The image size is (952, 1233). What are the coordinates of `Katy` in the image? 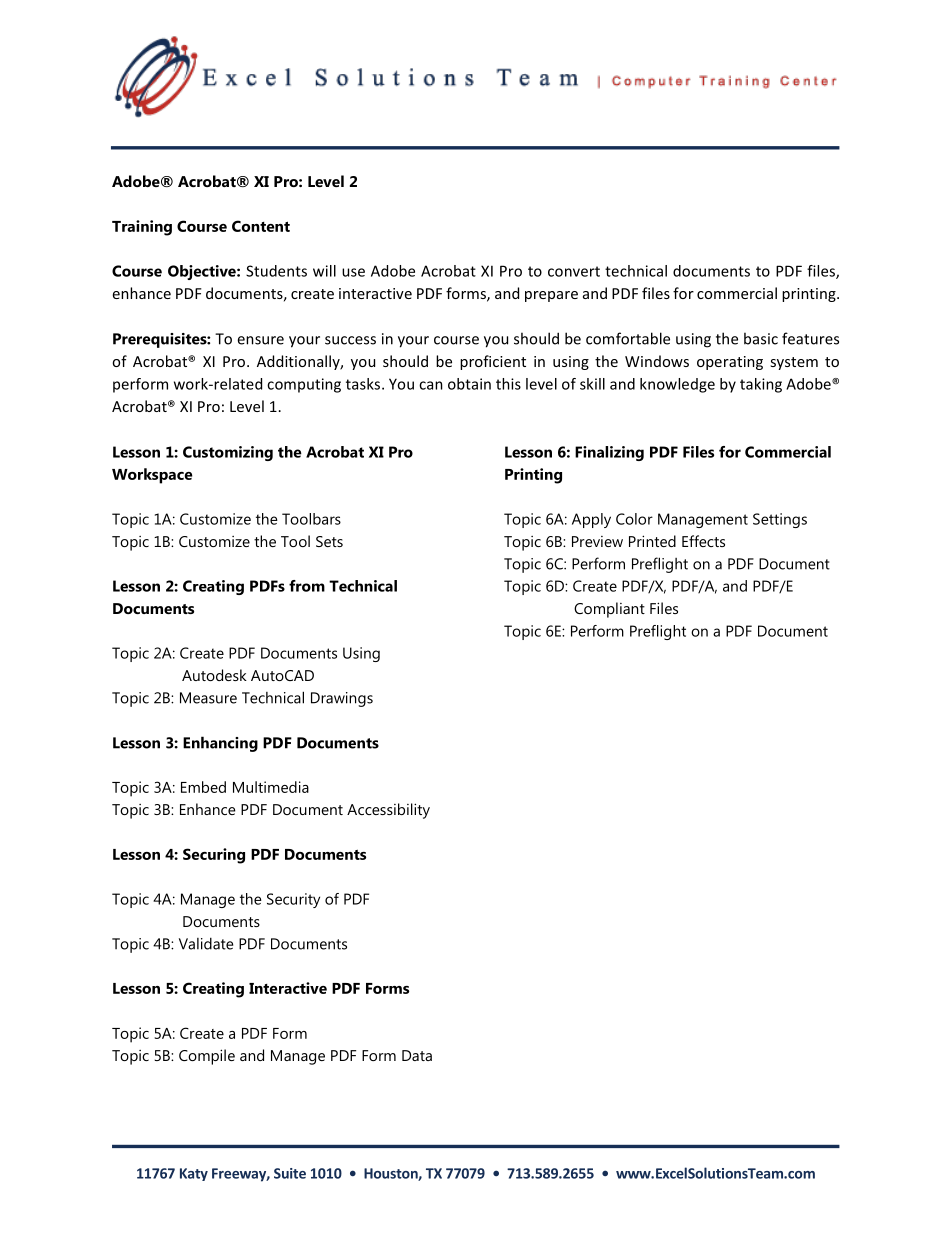 It's located at (194, 1174).
